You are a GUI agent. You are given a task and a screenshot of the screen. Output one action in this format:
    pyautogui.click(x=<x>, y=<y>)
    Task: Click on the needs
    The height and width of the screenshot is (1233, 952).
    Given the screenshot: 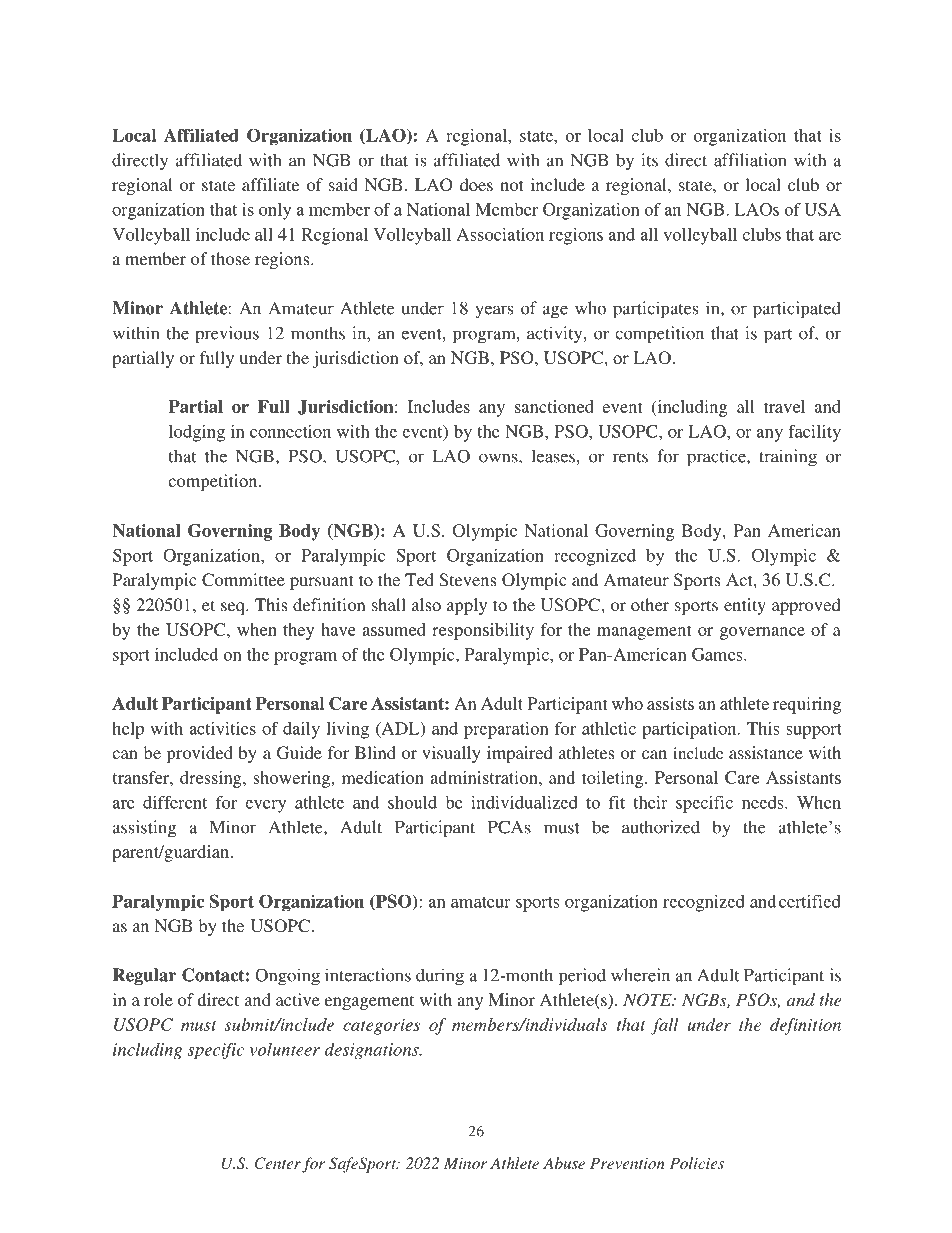 What is the action you would take?
    pyautogui.click(x=764, y=802)
